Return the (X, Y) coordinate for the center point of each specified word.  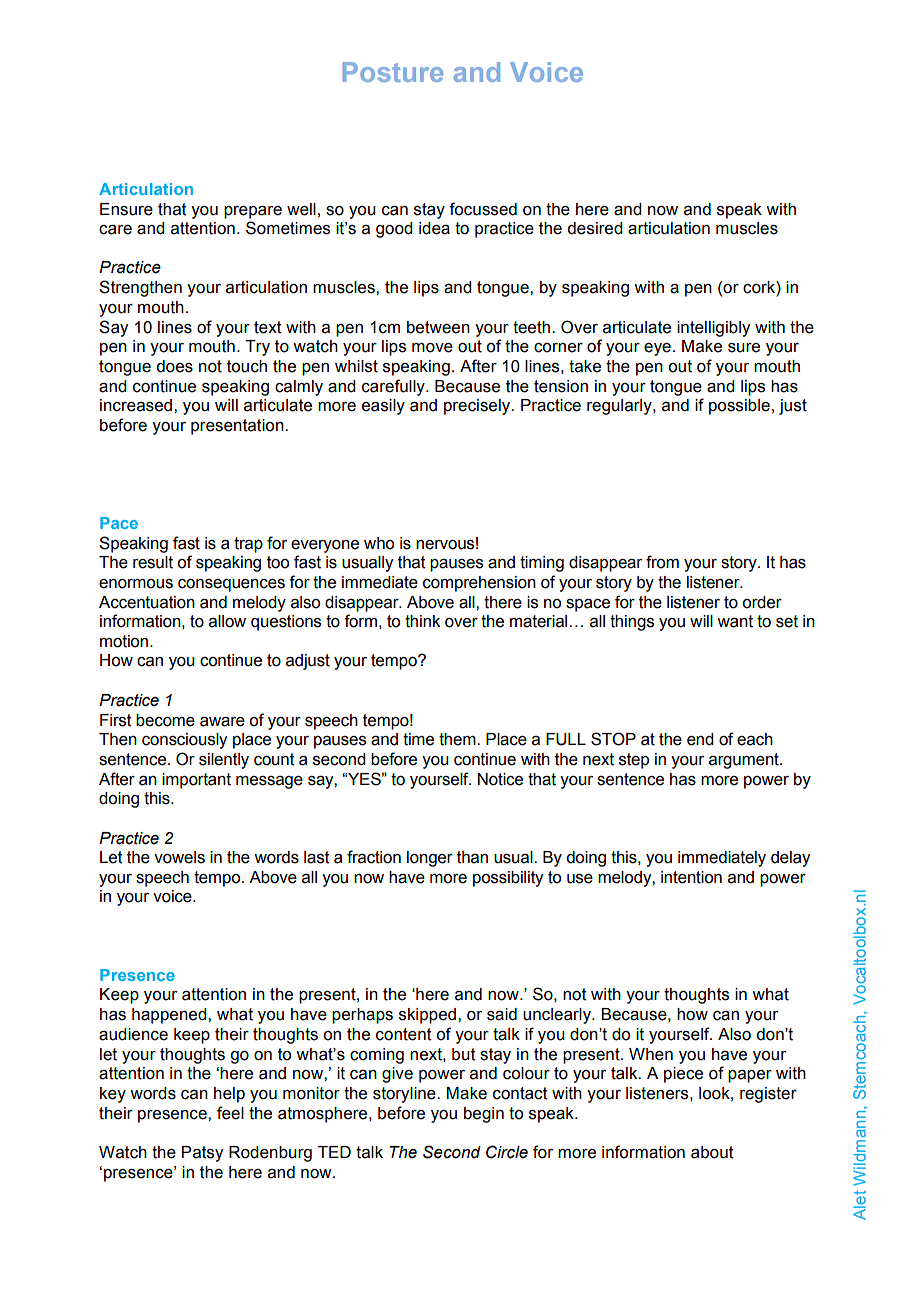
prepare (253, 212)
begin (484, 1115)
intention (691, 877)
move (432, 348)
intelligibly (713, 329)
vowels (179, 857)
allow (227, 621)
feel (230, 1113)
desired (595, 228)
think (422, 621)
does (174, 366)
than (472, 857)
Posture (393, 72)
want (735, 621)
